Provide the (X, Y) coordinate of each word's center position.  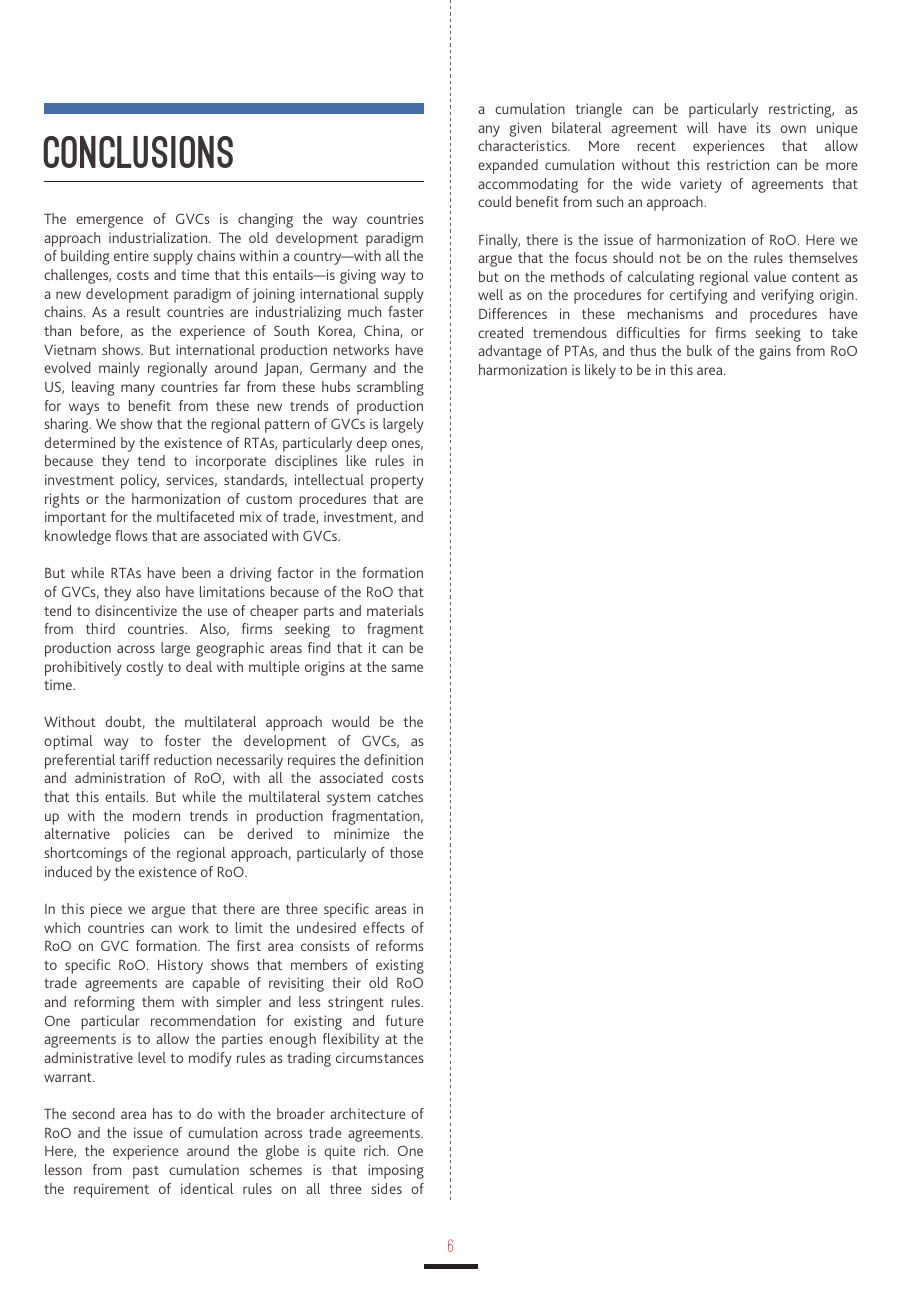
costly (144, 668)
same (407, 668)
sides (386, 1188)
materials (395, 610)
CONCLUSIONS (138, 152)
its (763, 127)
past (146, 1172)
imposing (396, 1171)
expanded (508, 166)
